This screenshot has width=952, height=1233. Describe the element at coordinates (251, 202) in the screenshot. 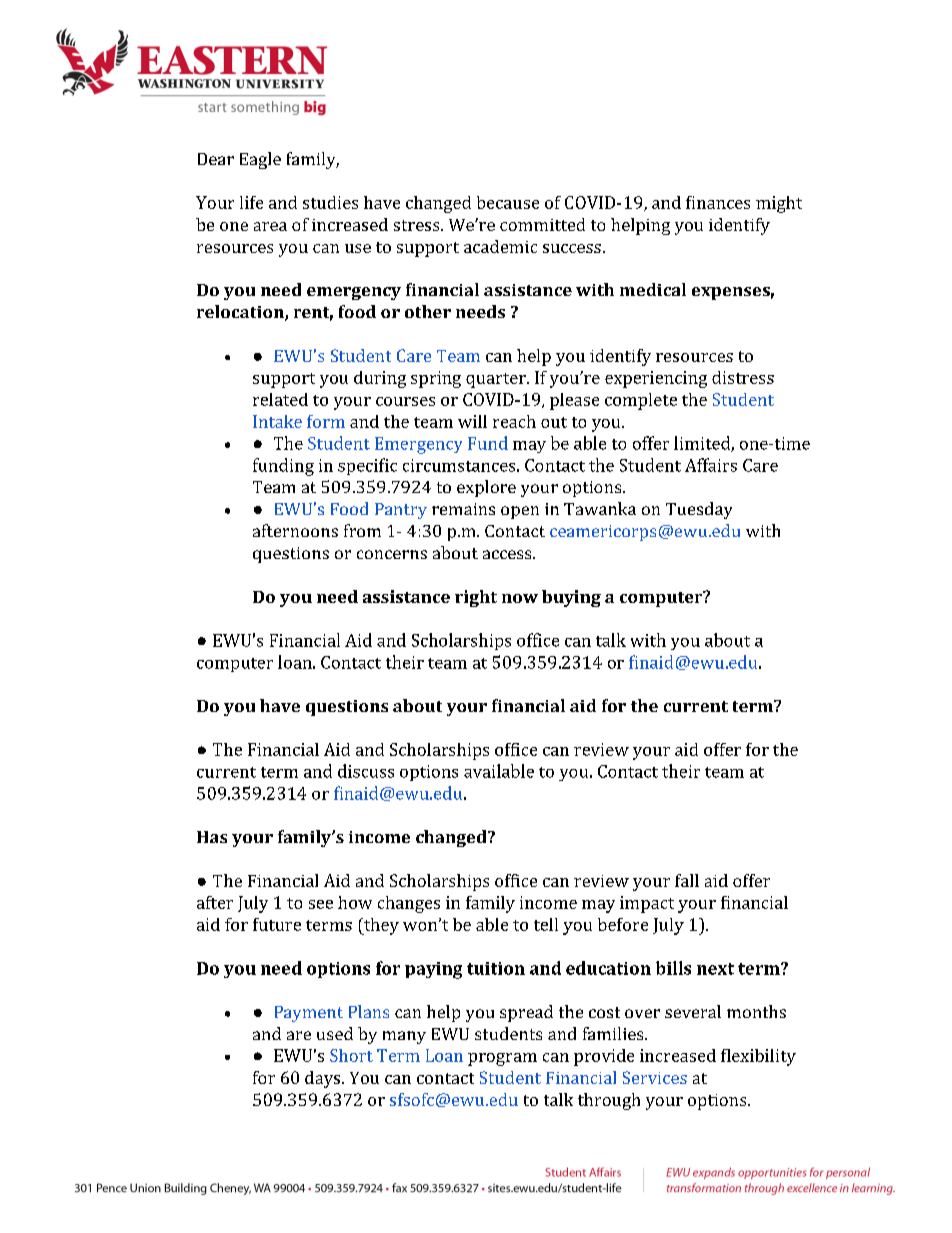

I see `life` at that location.
